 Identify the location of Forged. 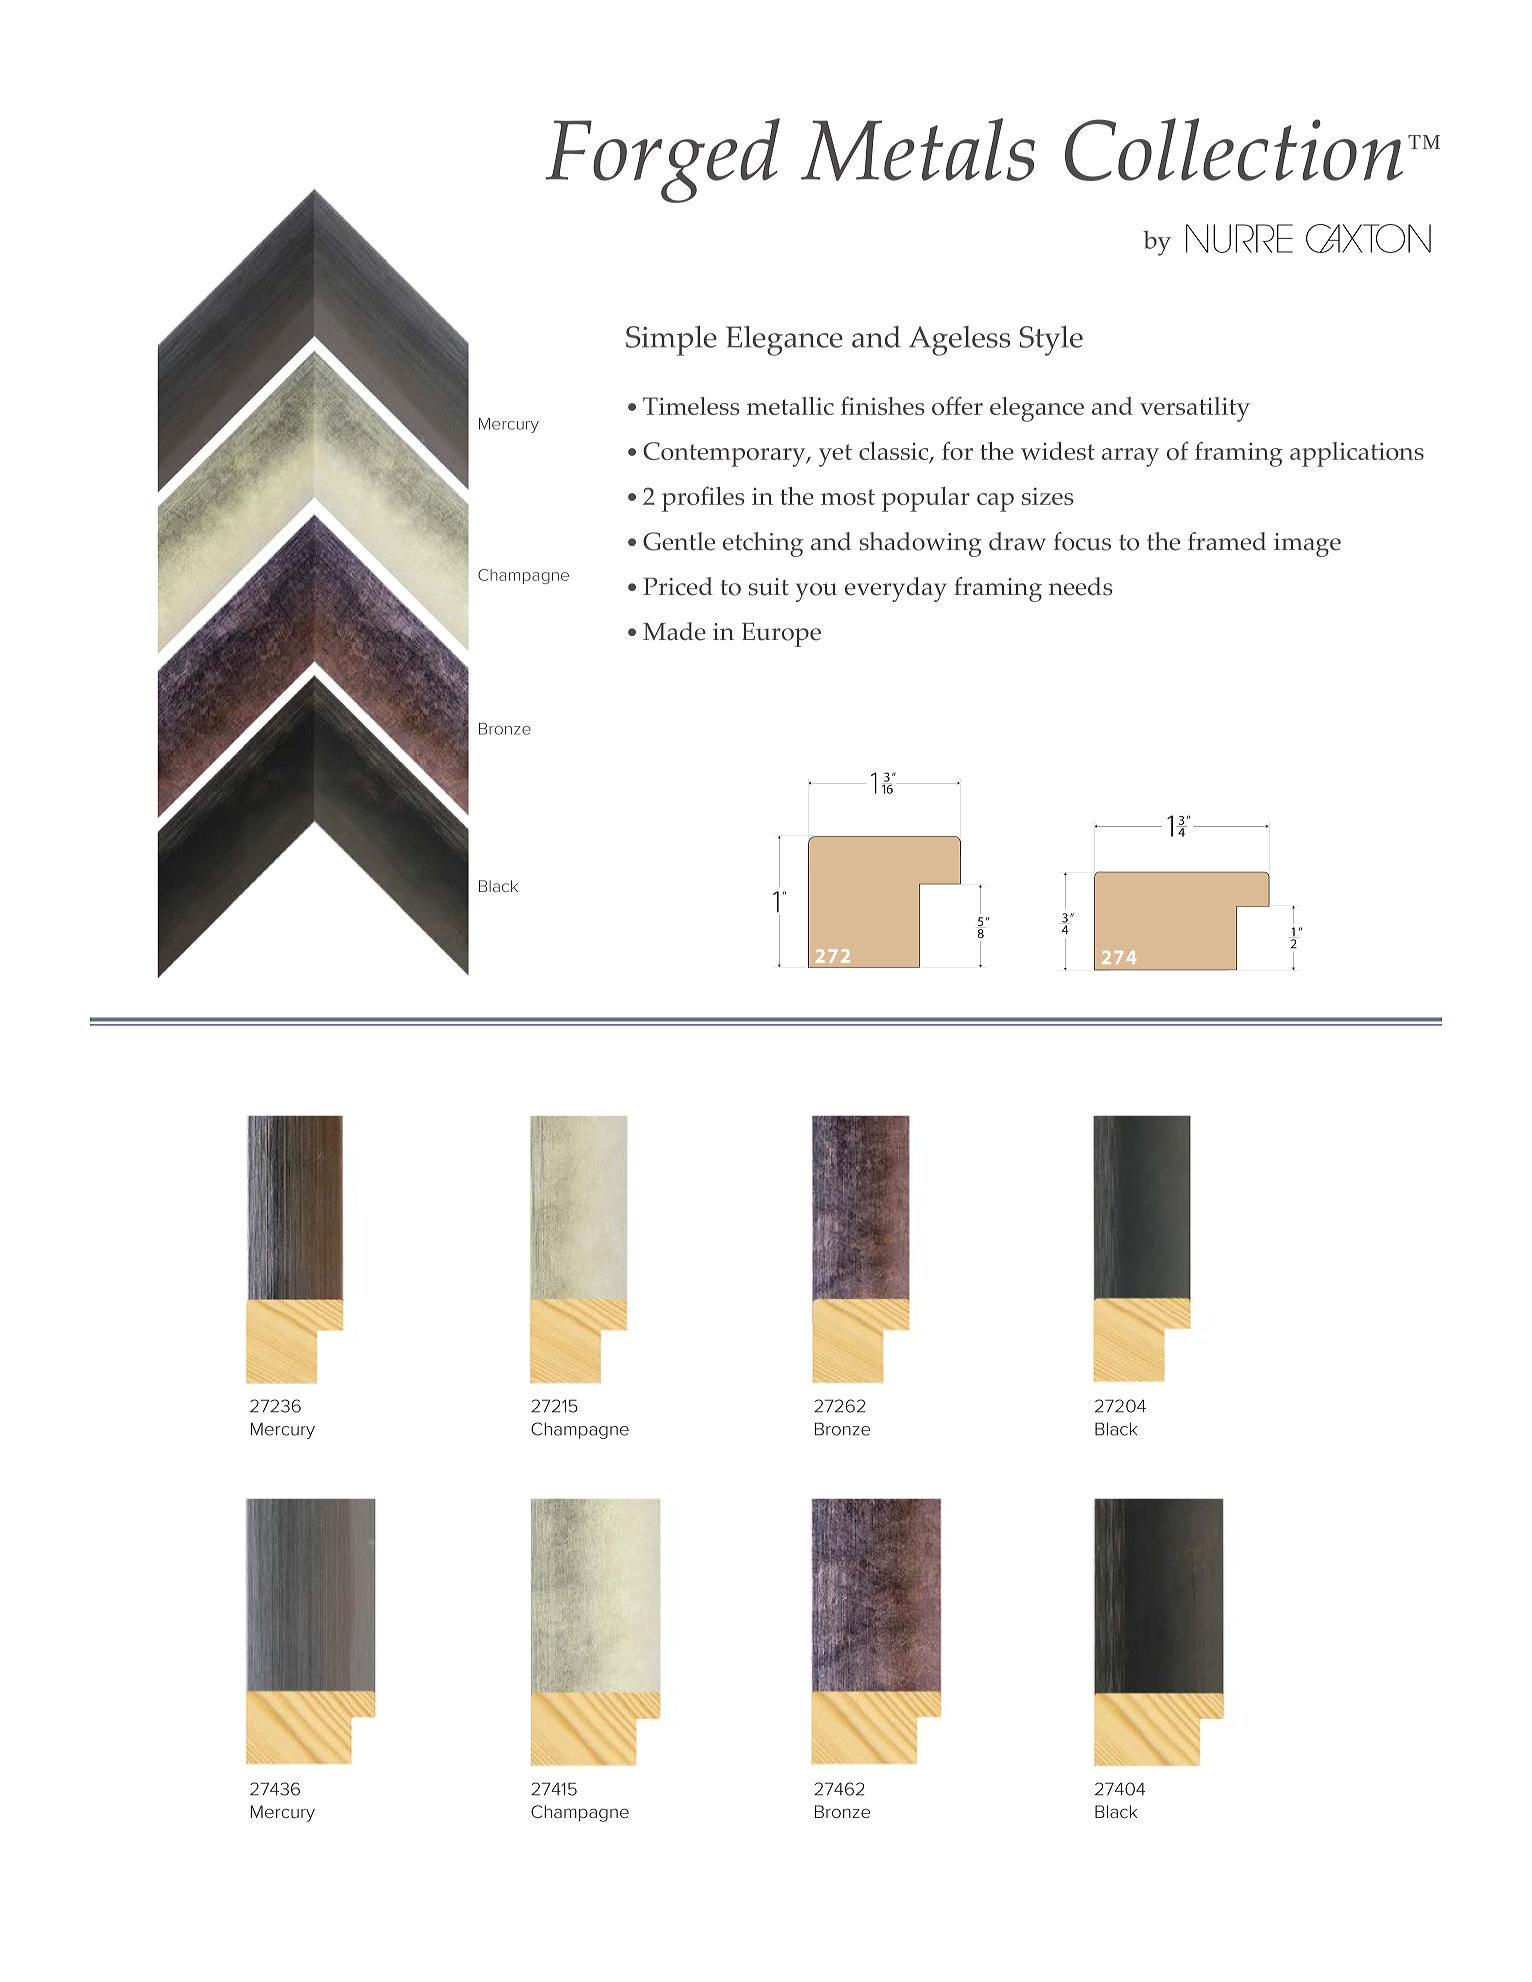
(662, 160).
